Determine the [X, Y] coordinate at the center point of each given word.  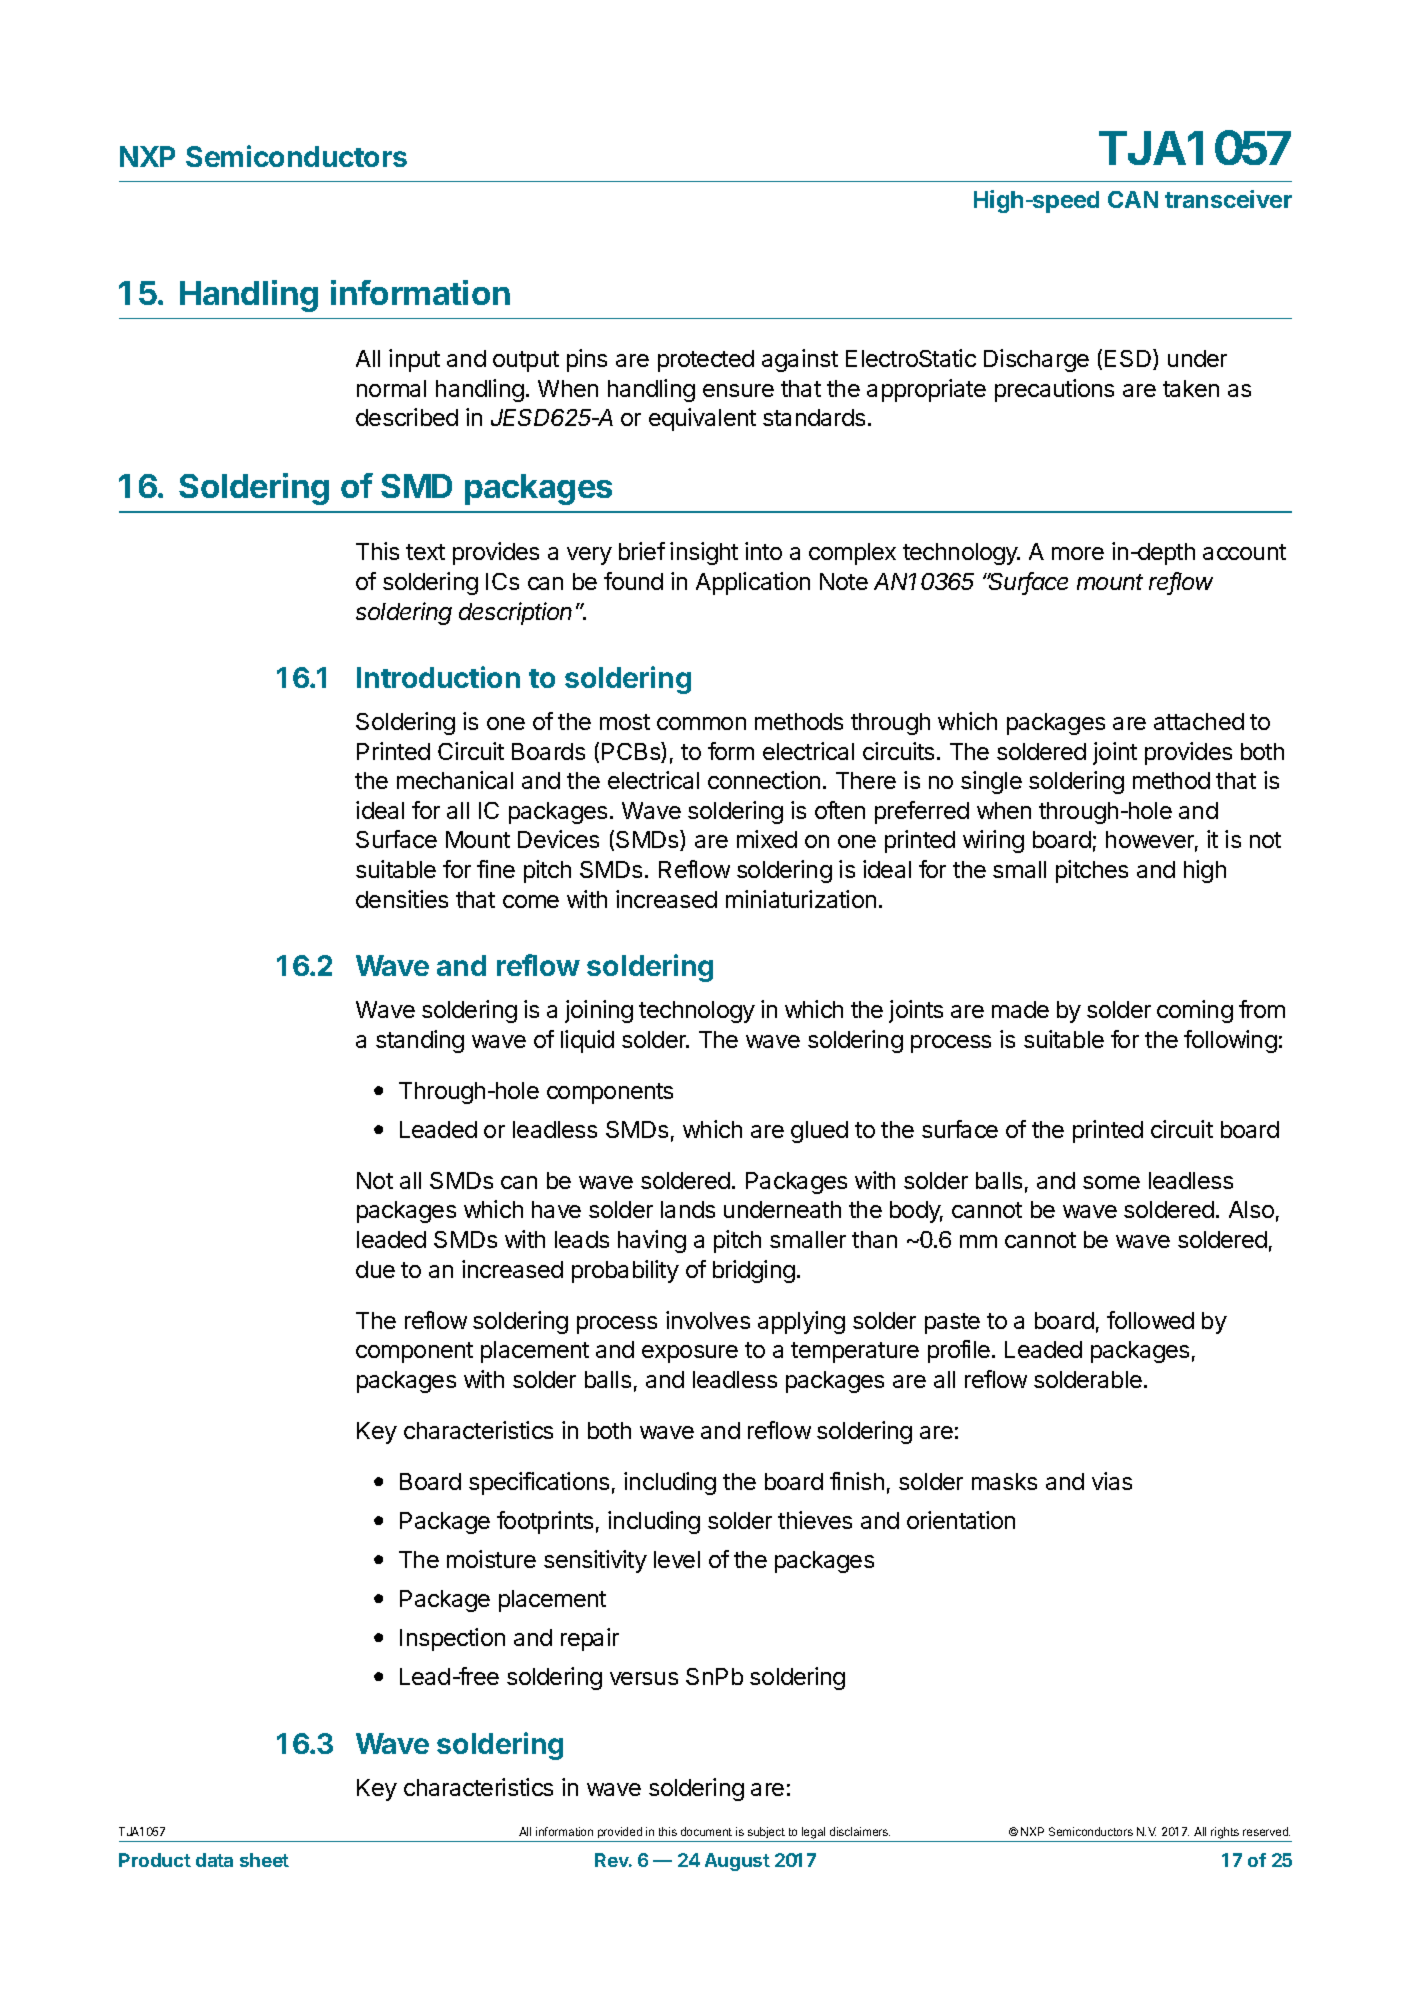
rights [1225, 1834]
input [414, 360]
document [706, 1831]
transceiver [1228, 199]
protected [706, 361]
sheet [264, 1860]
